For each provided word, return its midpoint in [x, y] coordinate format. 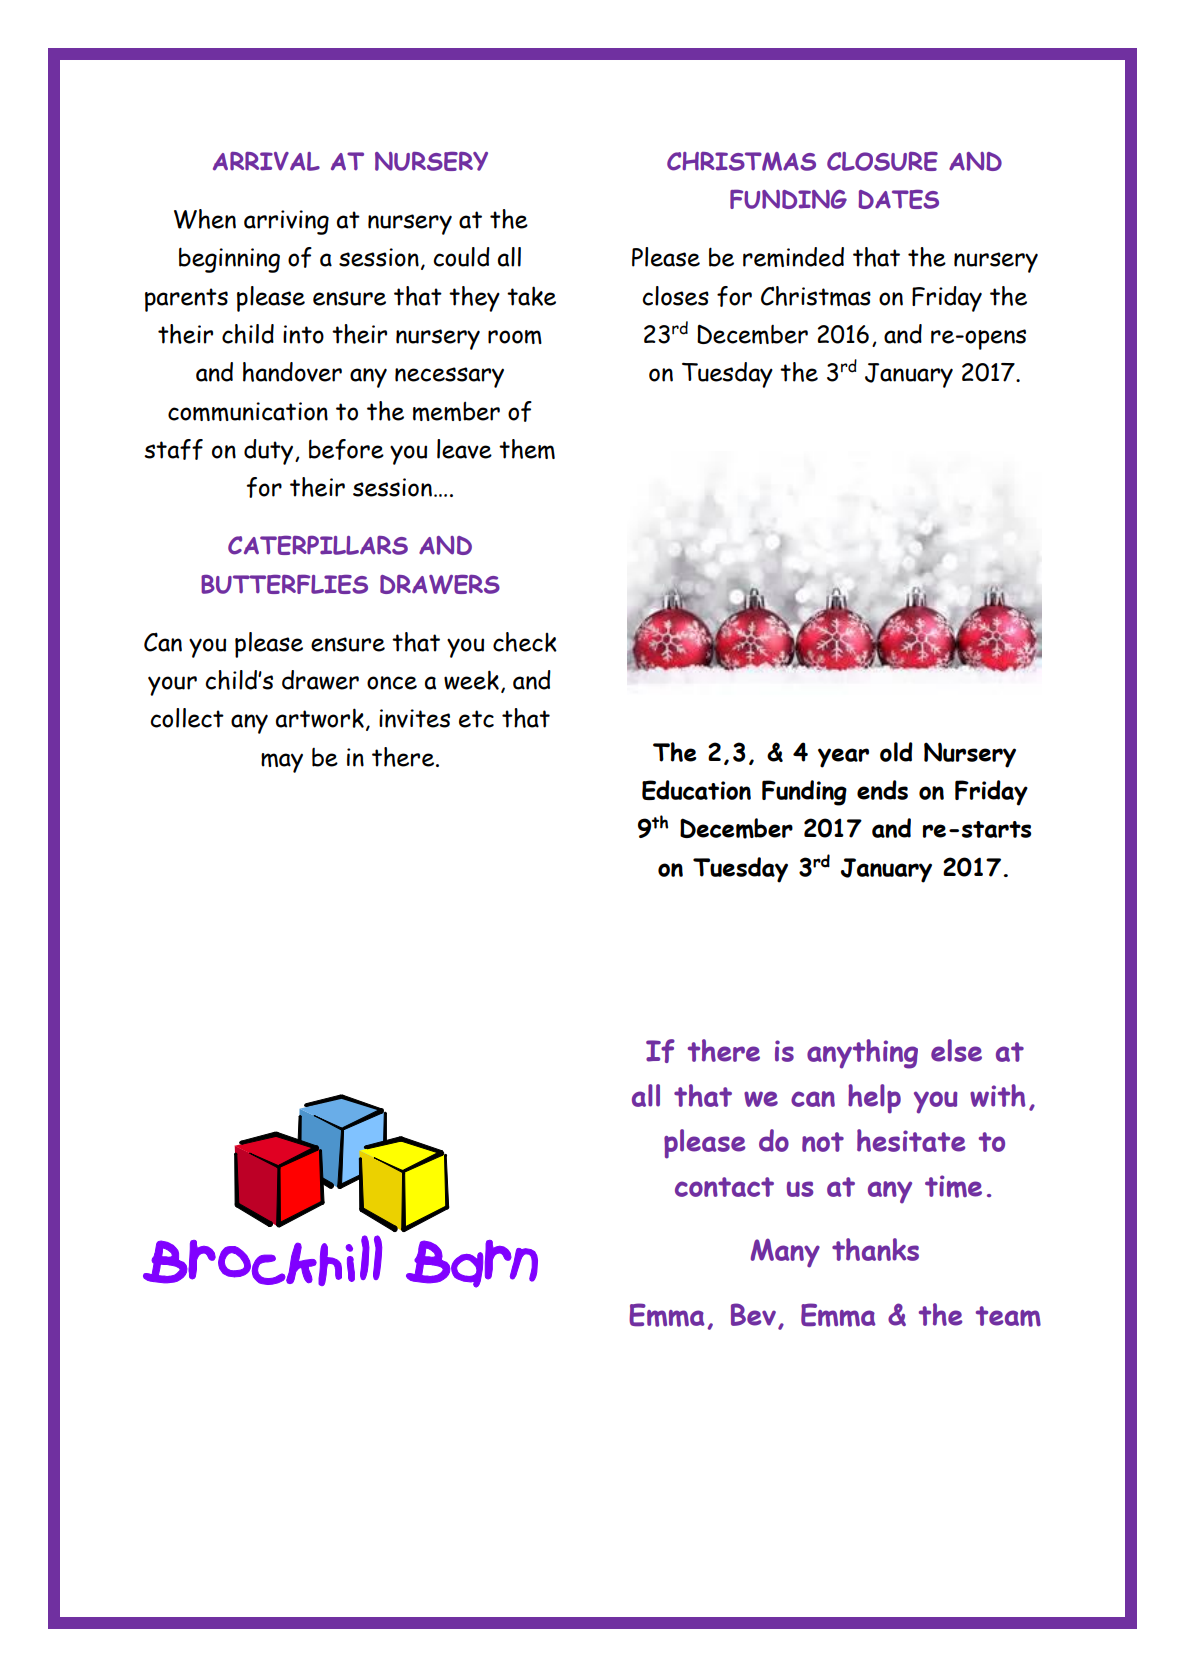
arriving [286, 222]
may [282, 763]
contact [724, 1187]
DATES [899, 199]
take [531, 296]
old [896, 752]
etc [476, 719]
